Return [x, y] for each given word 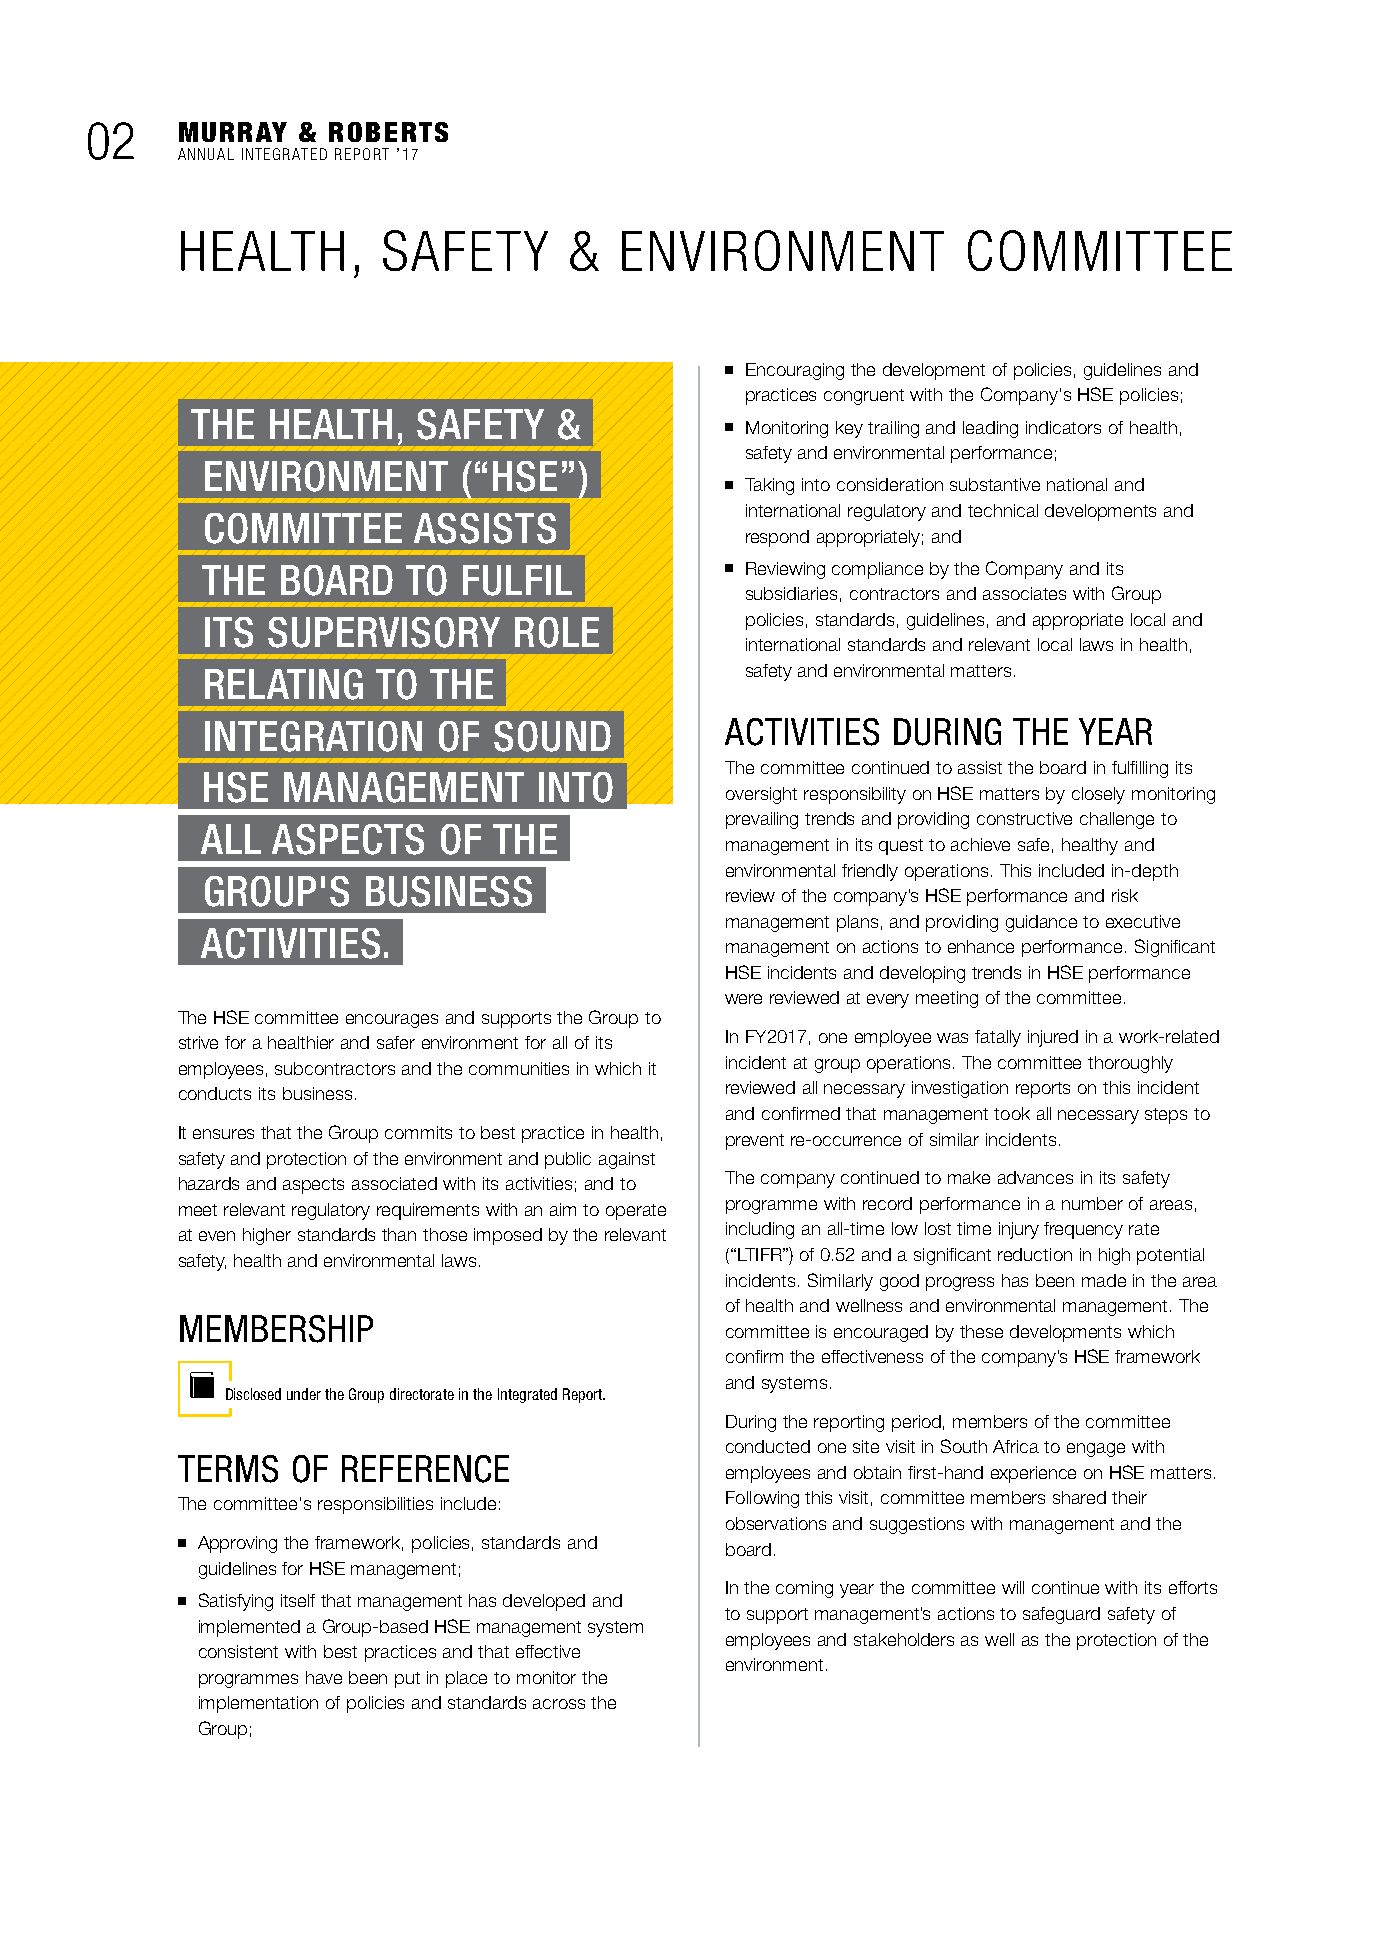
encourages [392, 1021]
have [324, 1677]
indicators [1063, 427]
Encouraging [795, 371]
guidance [1041, 923]
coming [804, 1589]
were [743, 999]
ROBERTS [388, 132]
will [1013, 1587]
